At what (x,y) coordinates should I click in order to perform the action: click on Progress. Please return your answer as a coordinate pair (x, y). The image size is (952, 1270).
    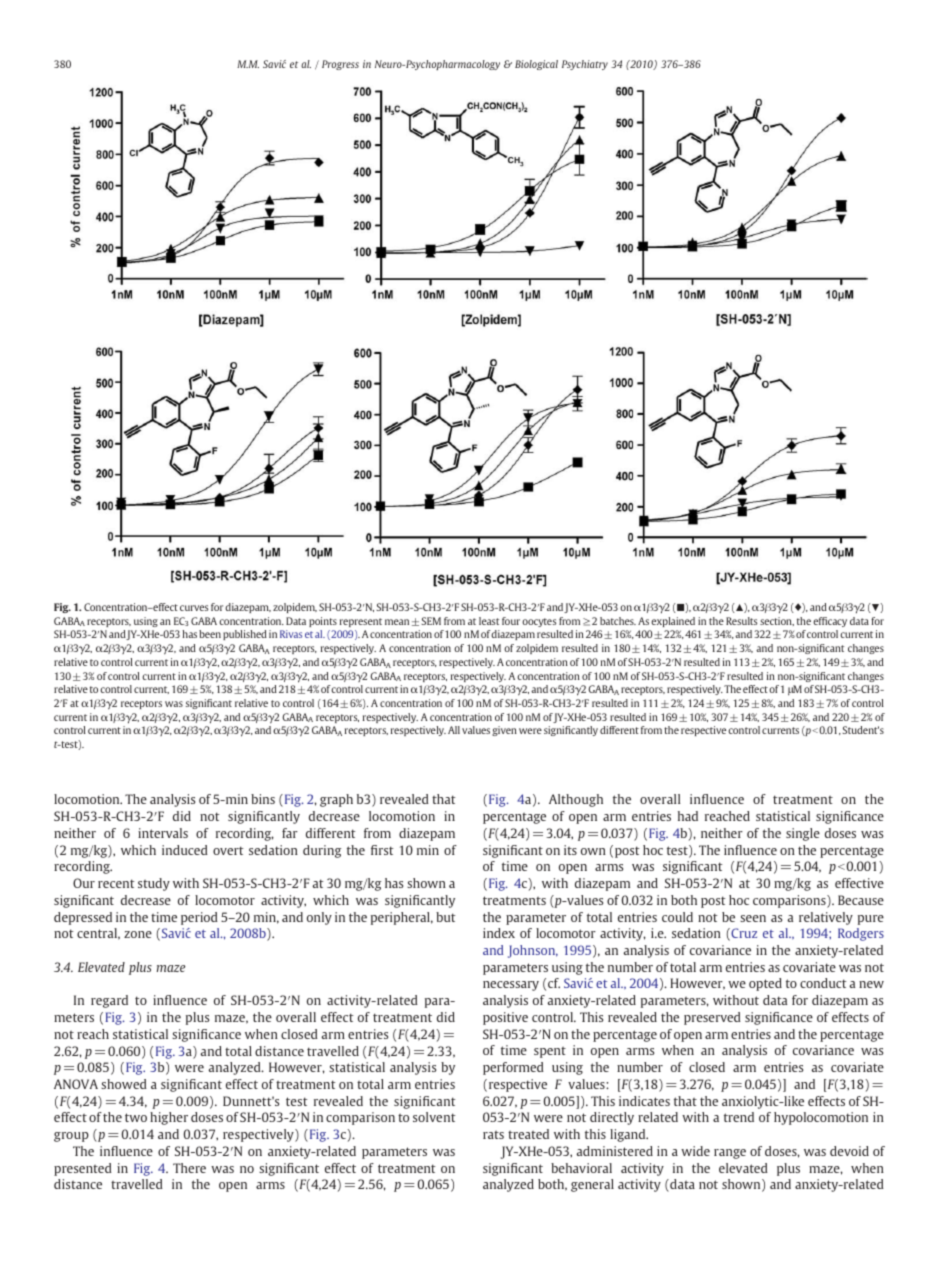
    Looking at the image, I should click on (340, 65).
